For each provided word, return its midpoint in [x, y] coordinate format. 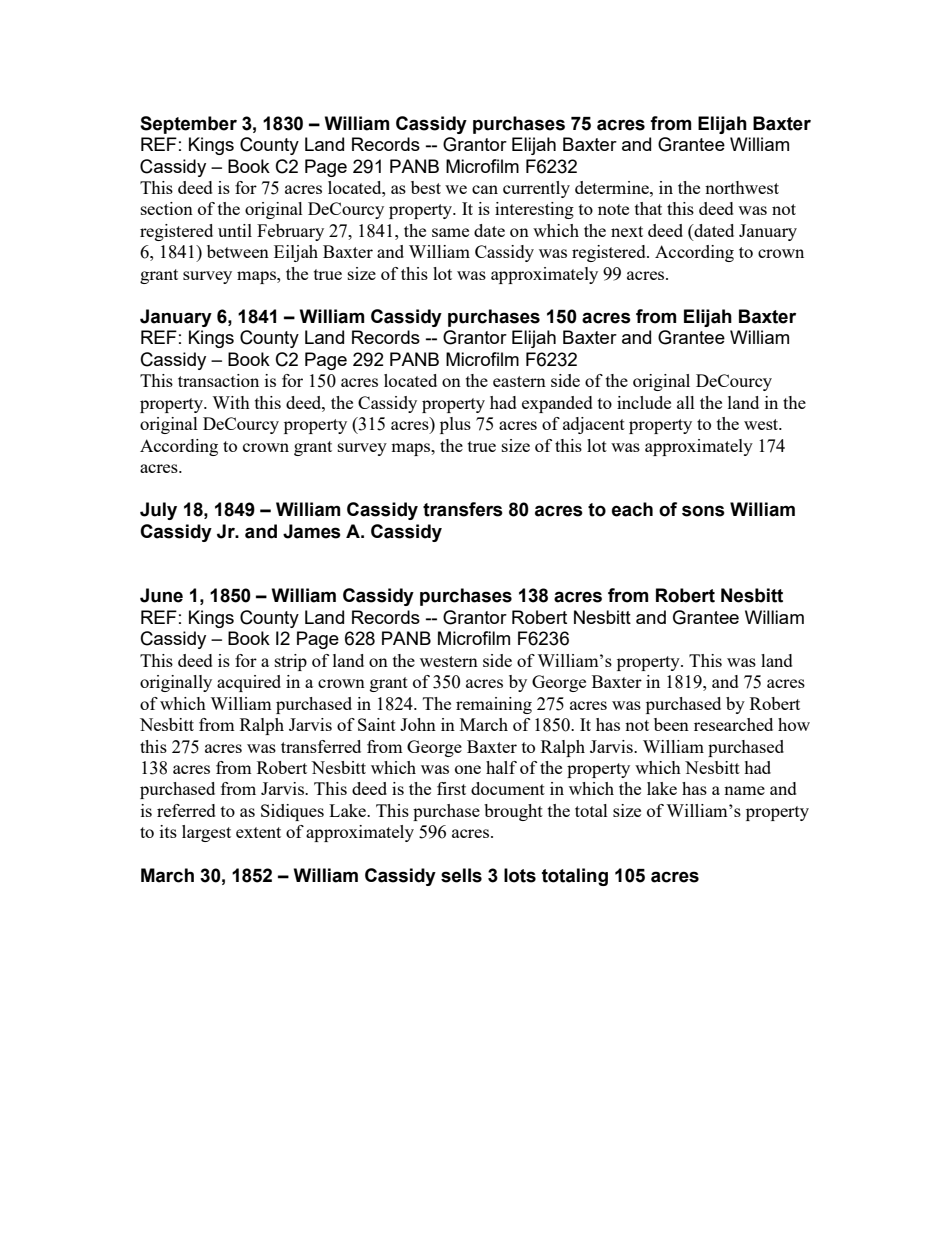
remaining [494, 705]
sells [461, 875]
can [485, 189]
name [744, 790]
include [644, 402]
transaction [218, 380]
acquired [249, 683]
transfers [463, 509]
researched [733, 724]
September [188, 125]
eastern [519, 381]
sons [703, 511]
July [158, 511]
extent [258, 832]
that [648, 208]
